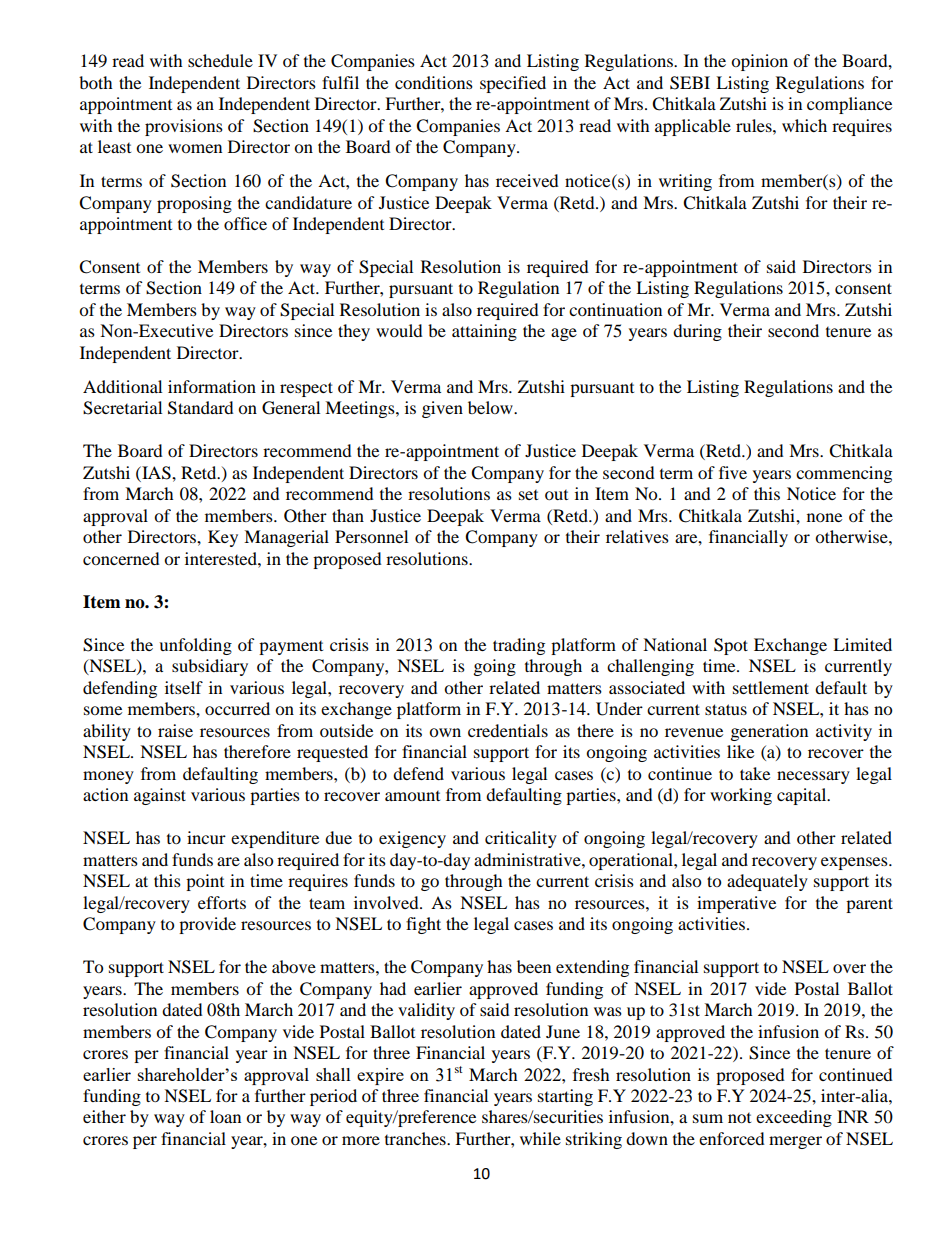 The width and height of the screenshot is (952, 1233). What do you see at coordinates (225, 1116) in the screenshot?
I see `loan` at bounding box center [225, 1116].
